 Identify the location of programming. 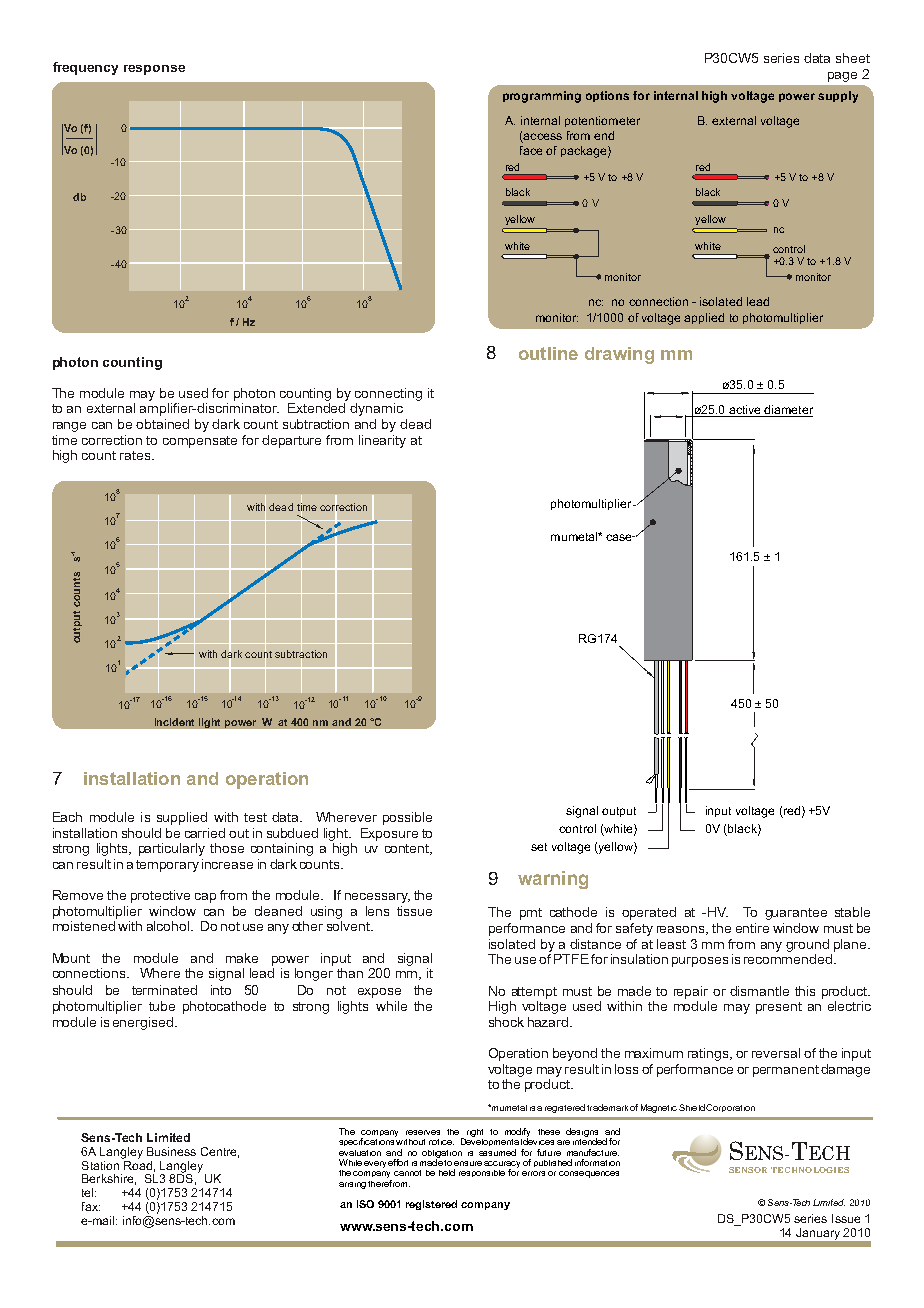
(542, 97).
